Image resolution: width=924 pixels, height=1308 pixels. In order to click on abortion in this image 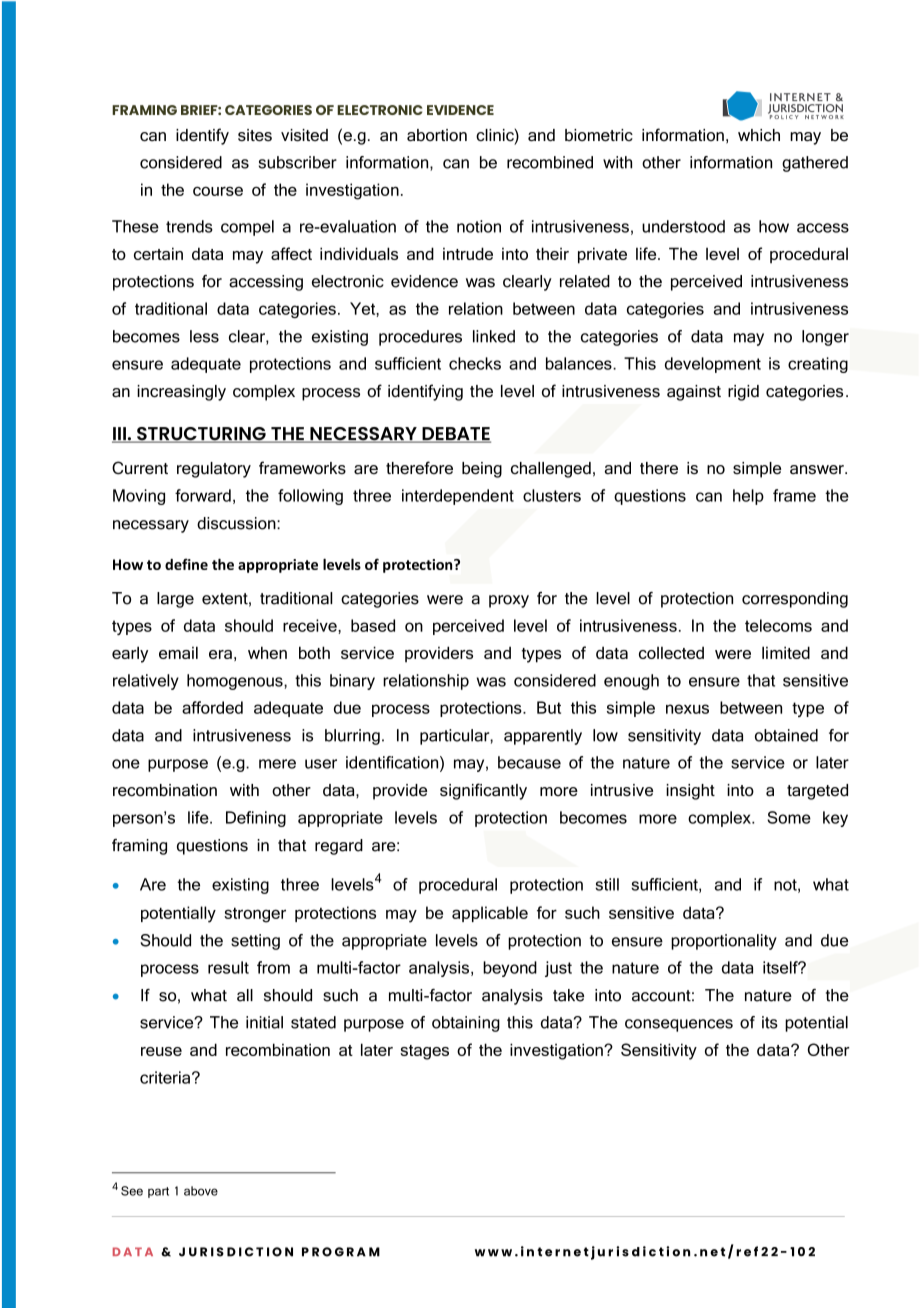, I will do `click(437, 135)`.
